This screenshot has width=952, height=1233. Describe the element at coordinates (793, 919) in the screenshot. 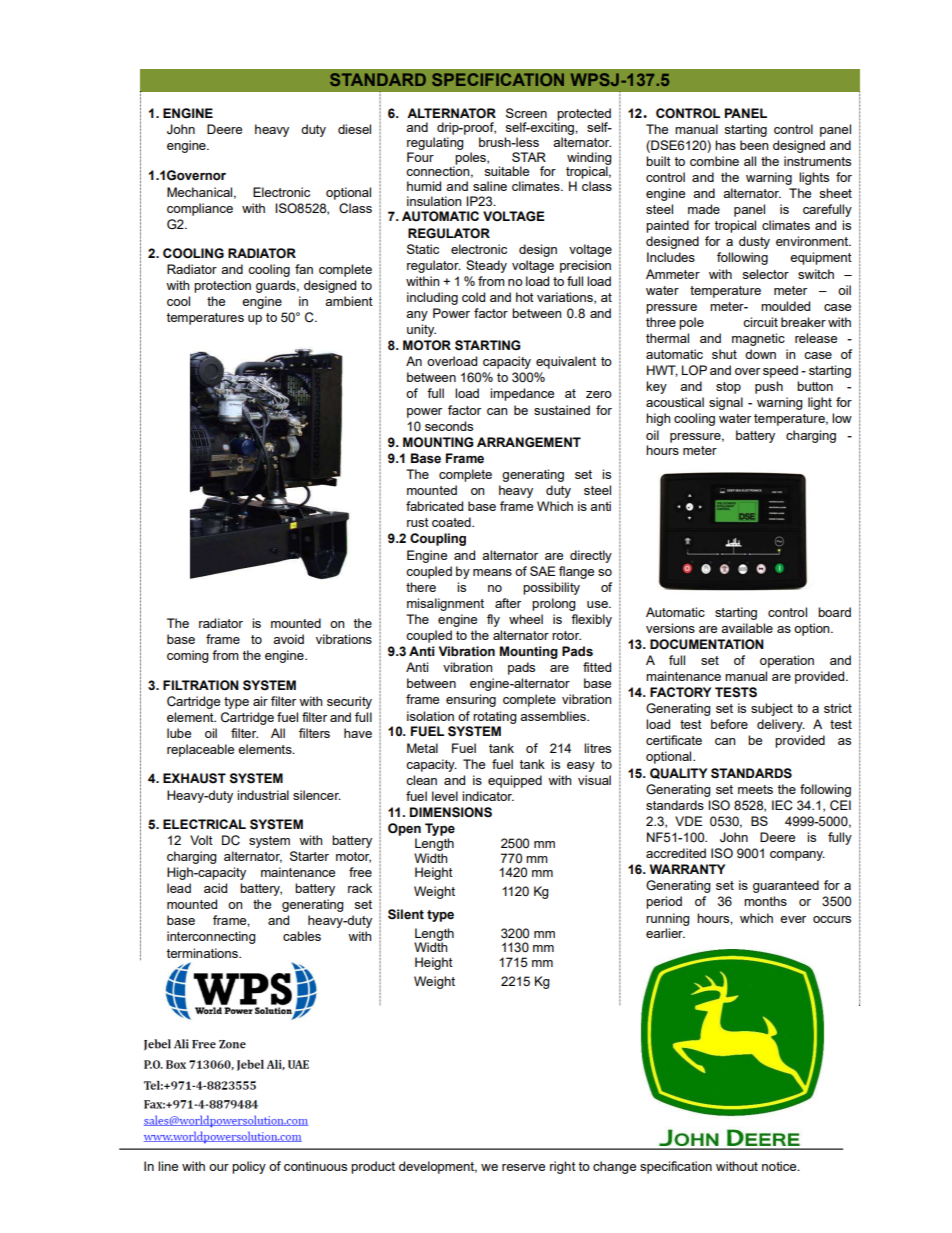

I see `ever` at that location.
